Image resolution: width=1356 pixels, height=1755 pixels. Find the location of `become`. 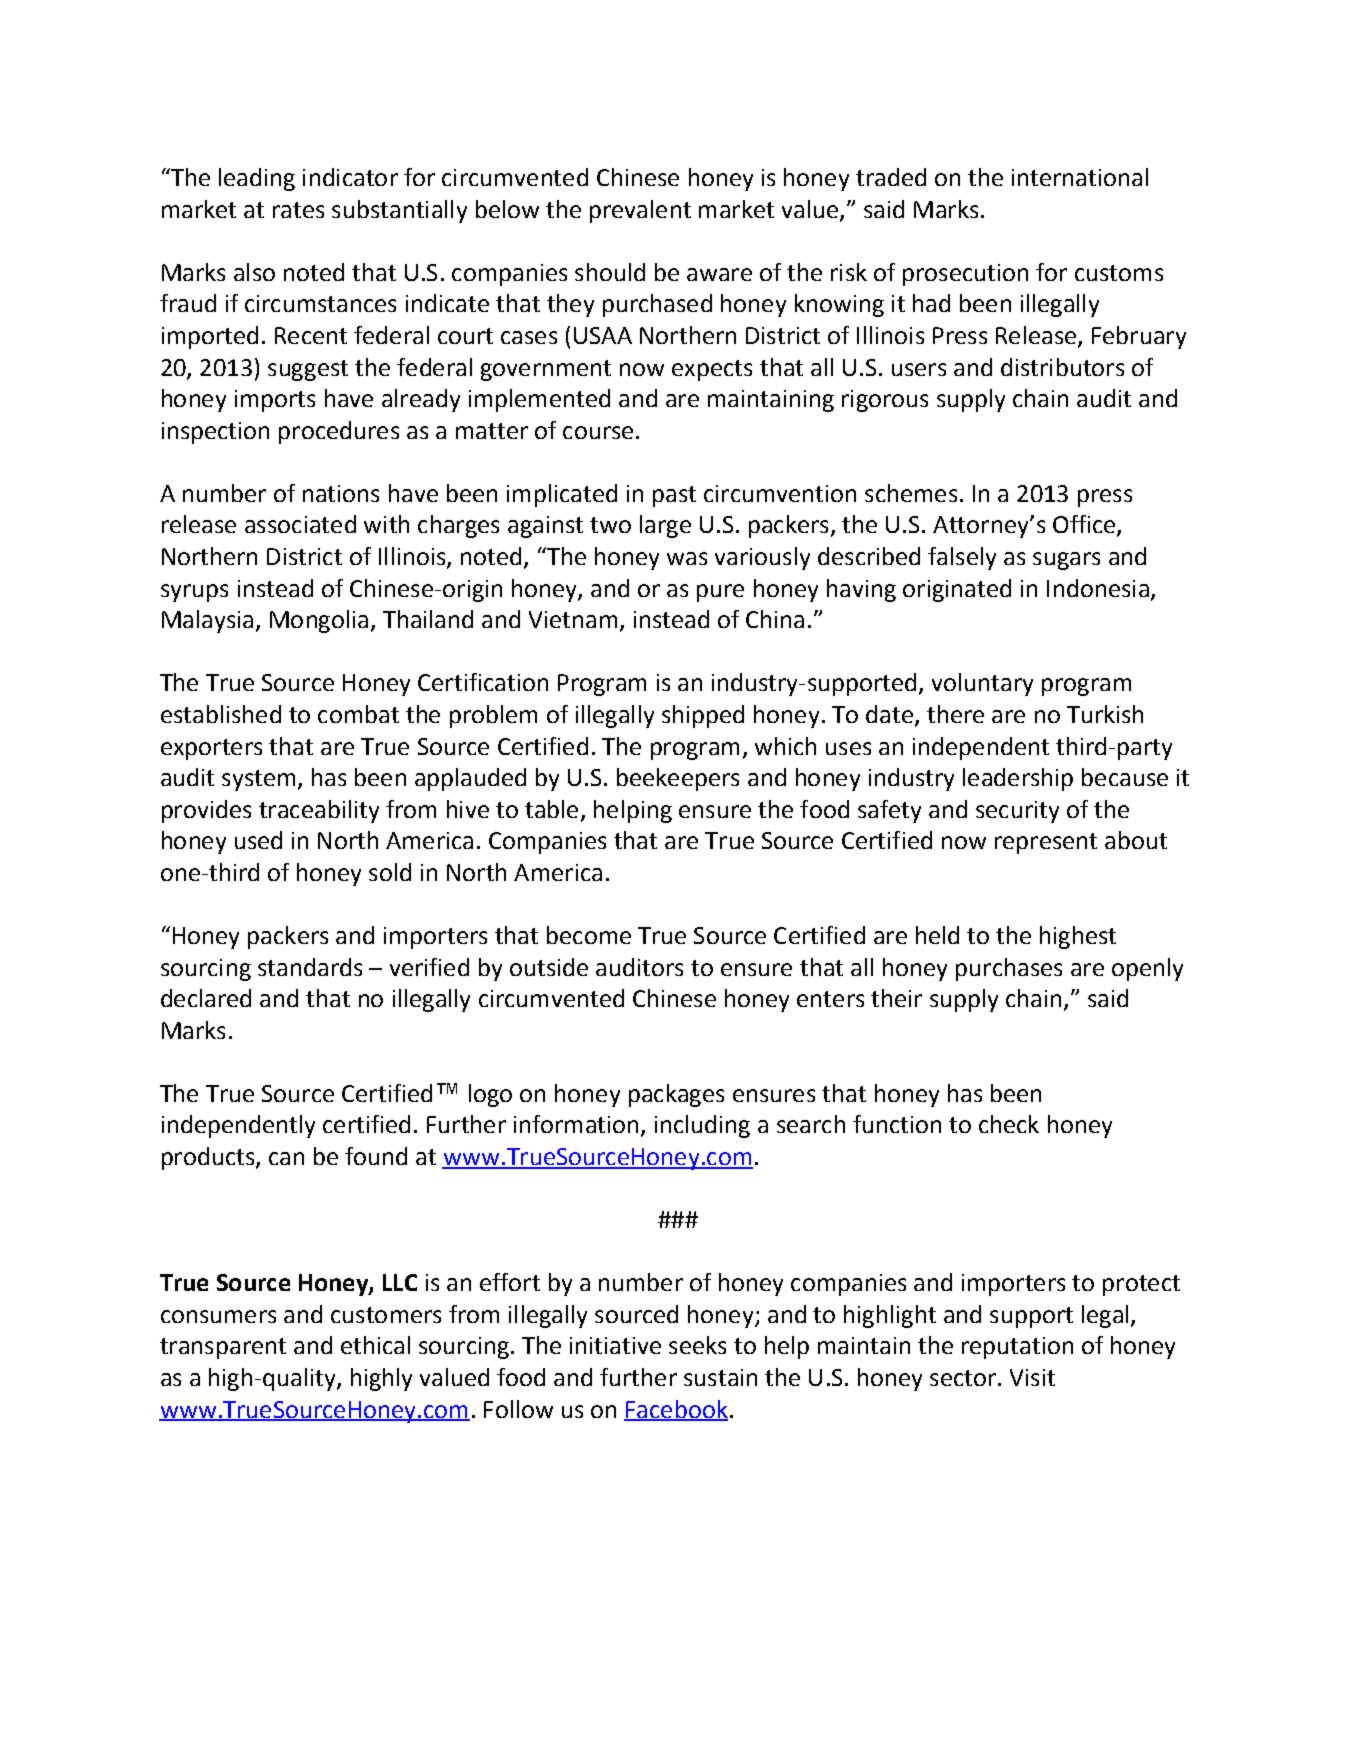

become is located at coordinates (589, 935).
